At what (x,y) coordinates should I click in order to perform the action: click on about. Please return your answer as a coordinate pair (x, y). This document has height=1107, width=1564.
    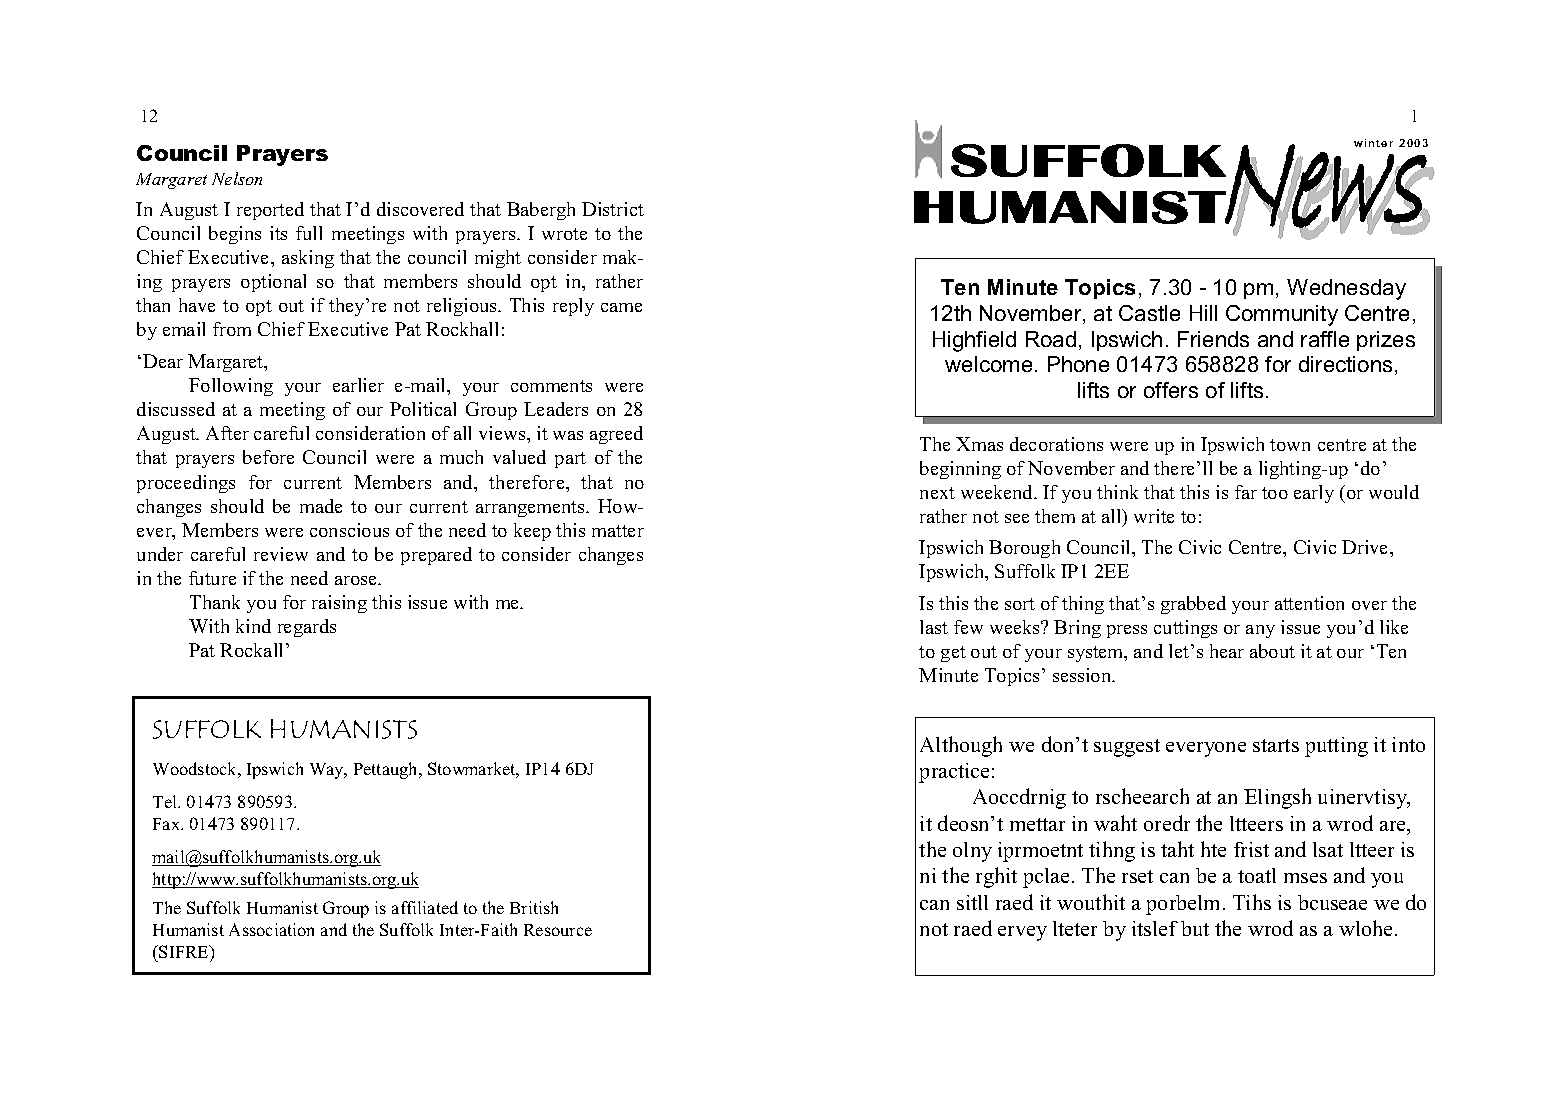
    Looking at the image, I should click on (1272, 651).
